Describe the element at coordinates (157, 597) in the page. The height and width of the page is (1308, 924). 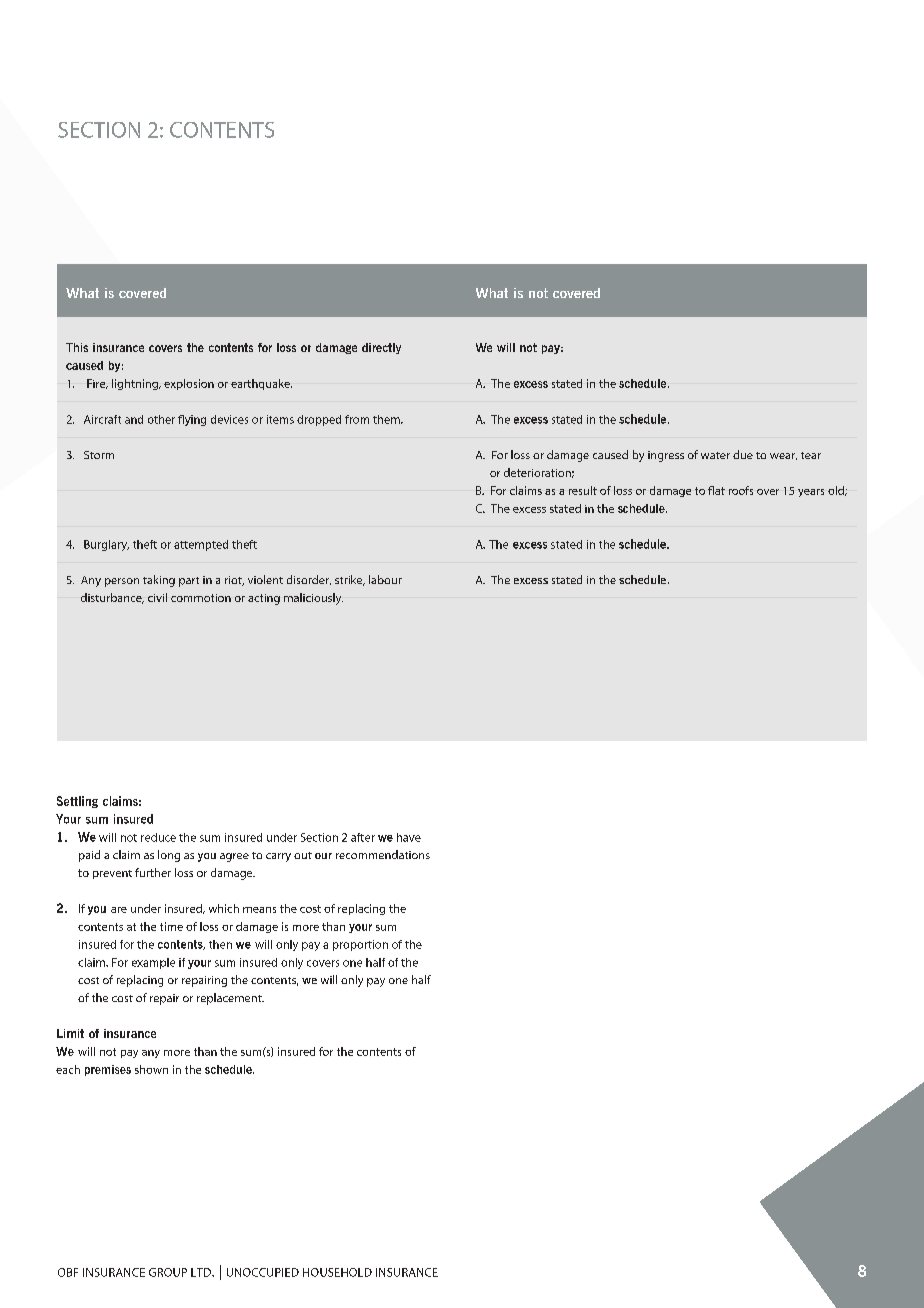
I see `civil` at that location.
